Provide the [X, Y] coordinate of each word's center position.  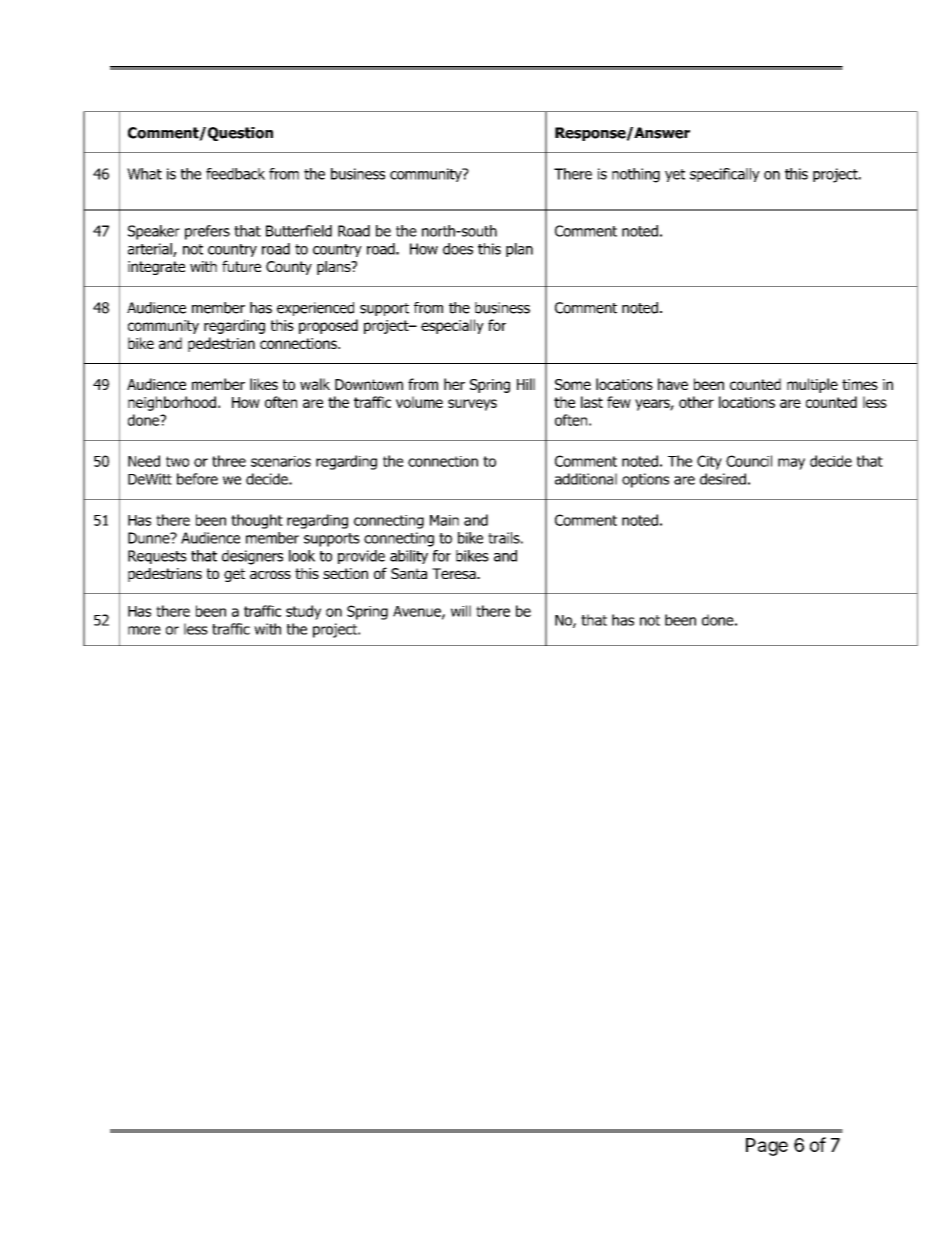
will [461, 611]
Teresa [455, 573]
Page [767, 1147]
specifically [725, 175]
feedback [235, 174]
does [458, 249]
